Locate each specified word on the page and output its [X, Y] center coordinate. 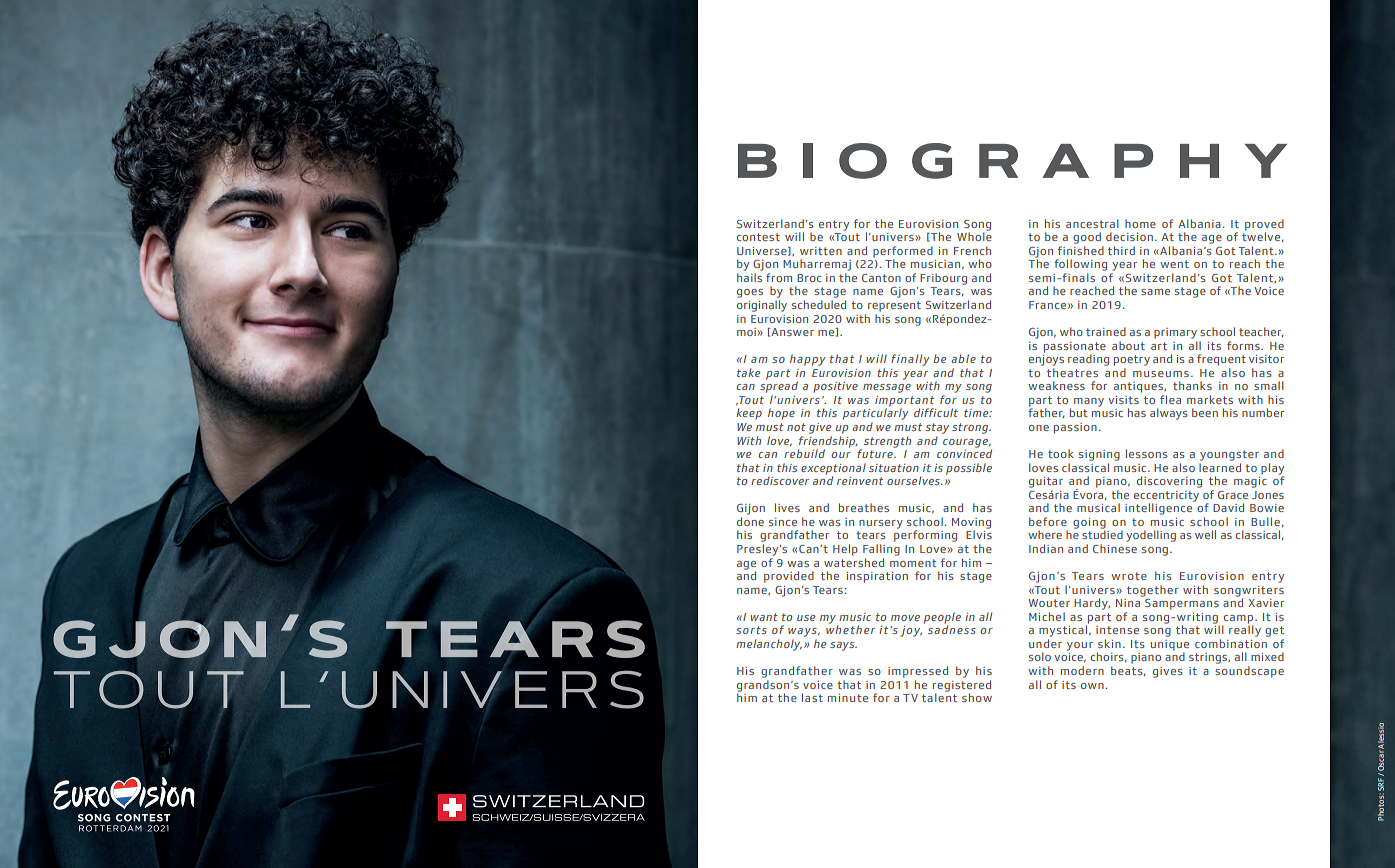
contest [758, 237]
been [1205, 412]
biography [1012, 161]
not [796, 427]
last [812, 697]
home [1140, 223]
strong [971, 428]
